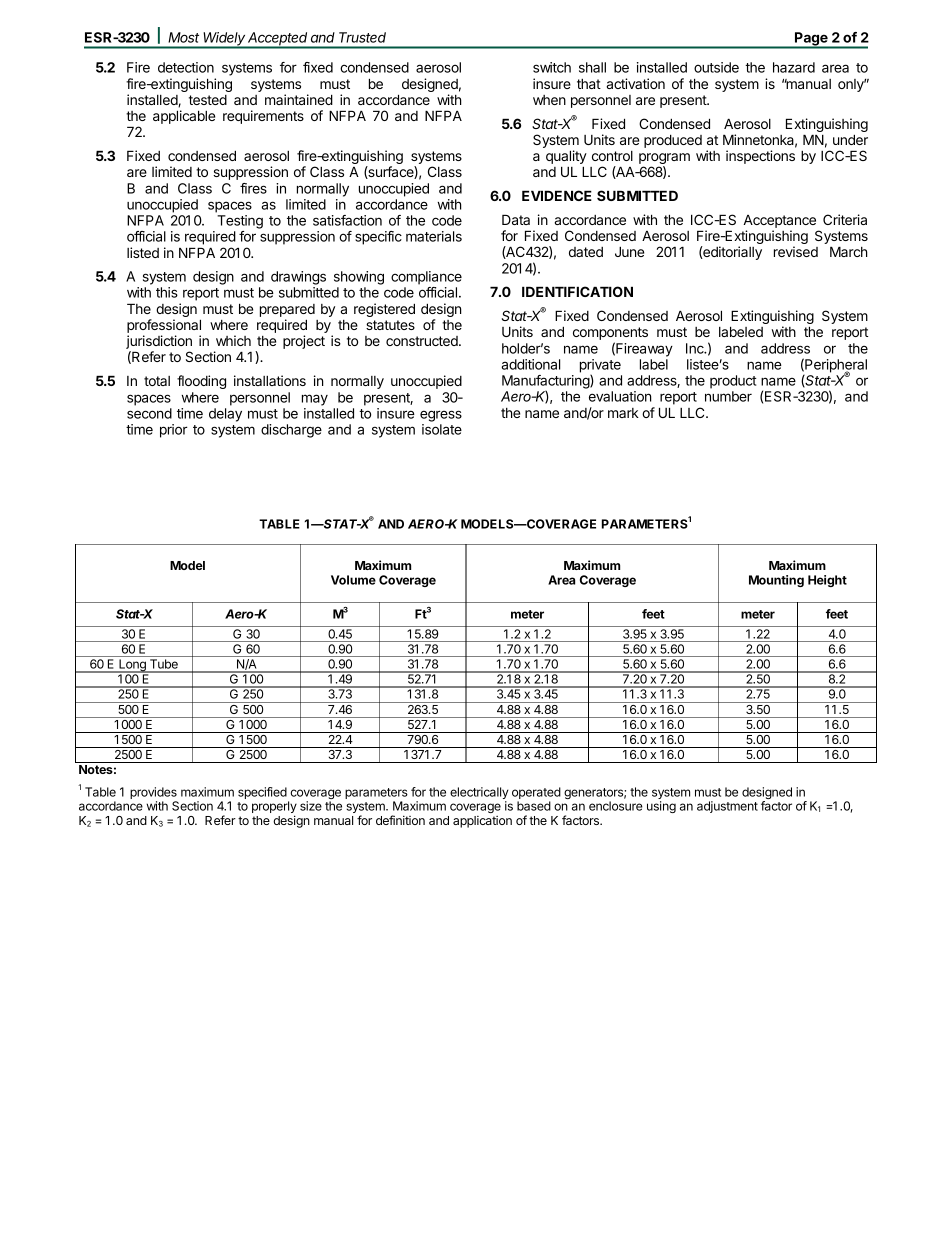 The width and height of the screenshot is (952, 1233). What do you see at coordinates (552, 67) in the screenshot?
I see `switch` at bounding box center [552, 67].
